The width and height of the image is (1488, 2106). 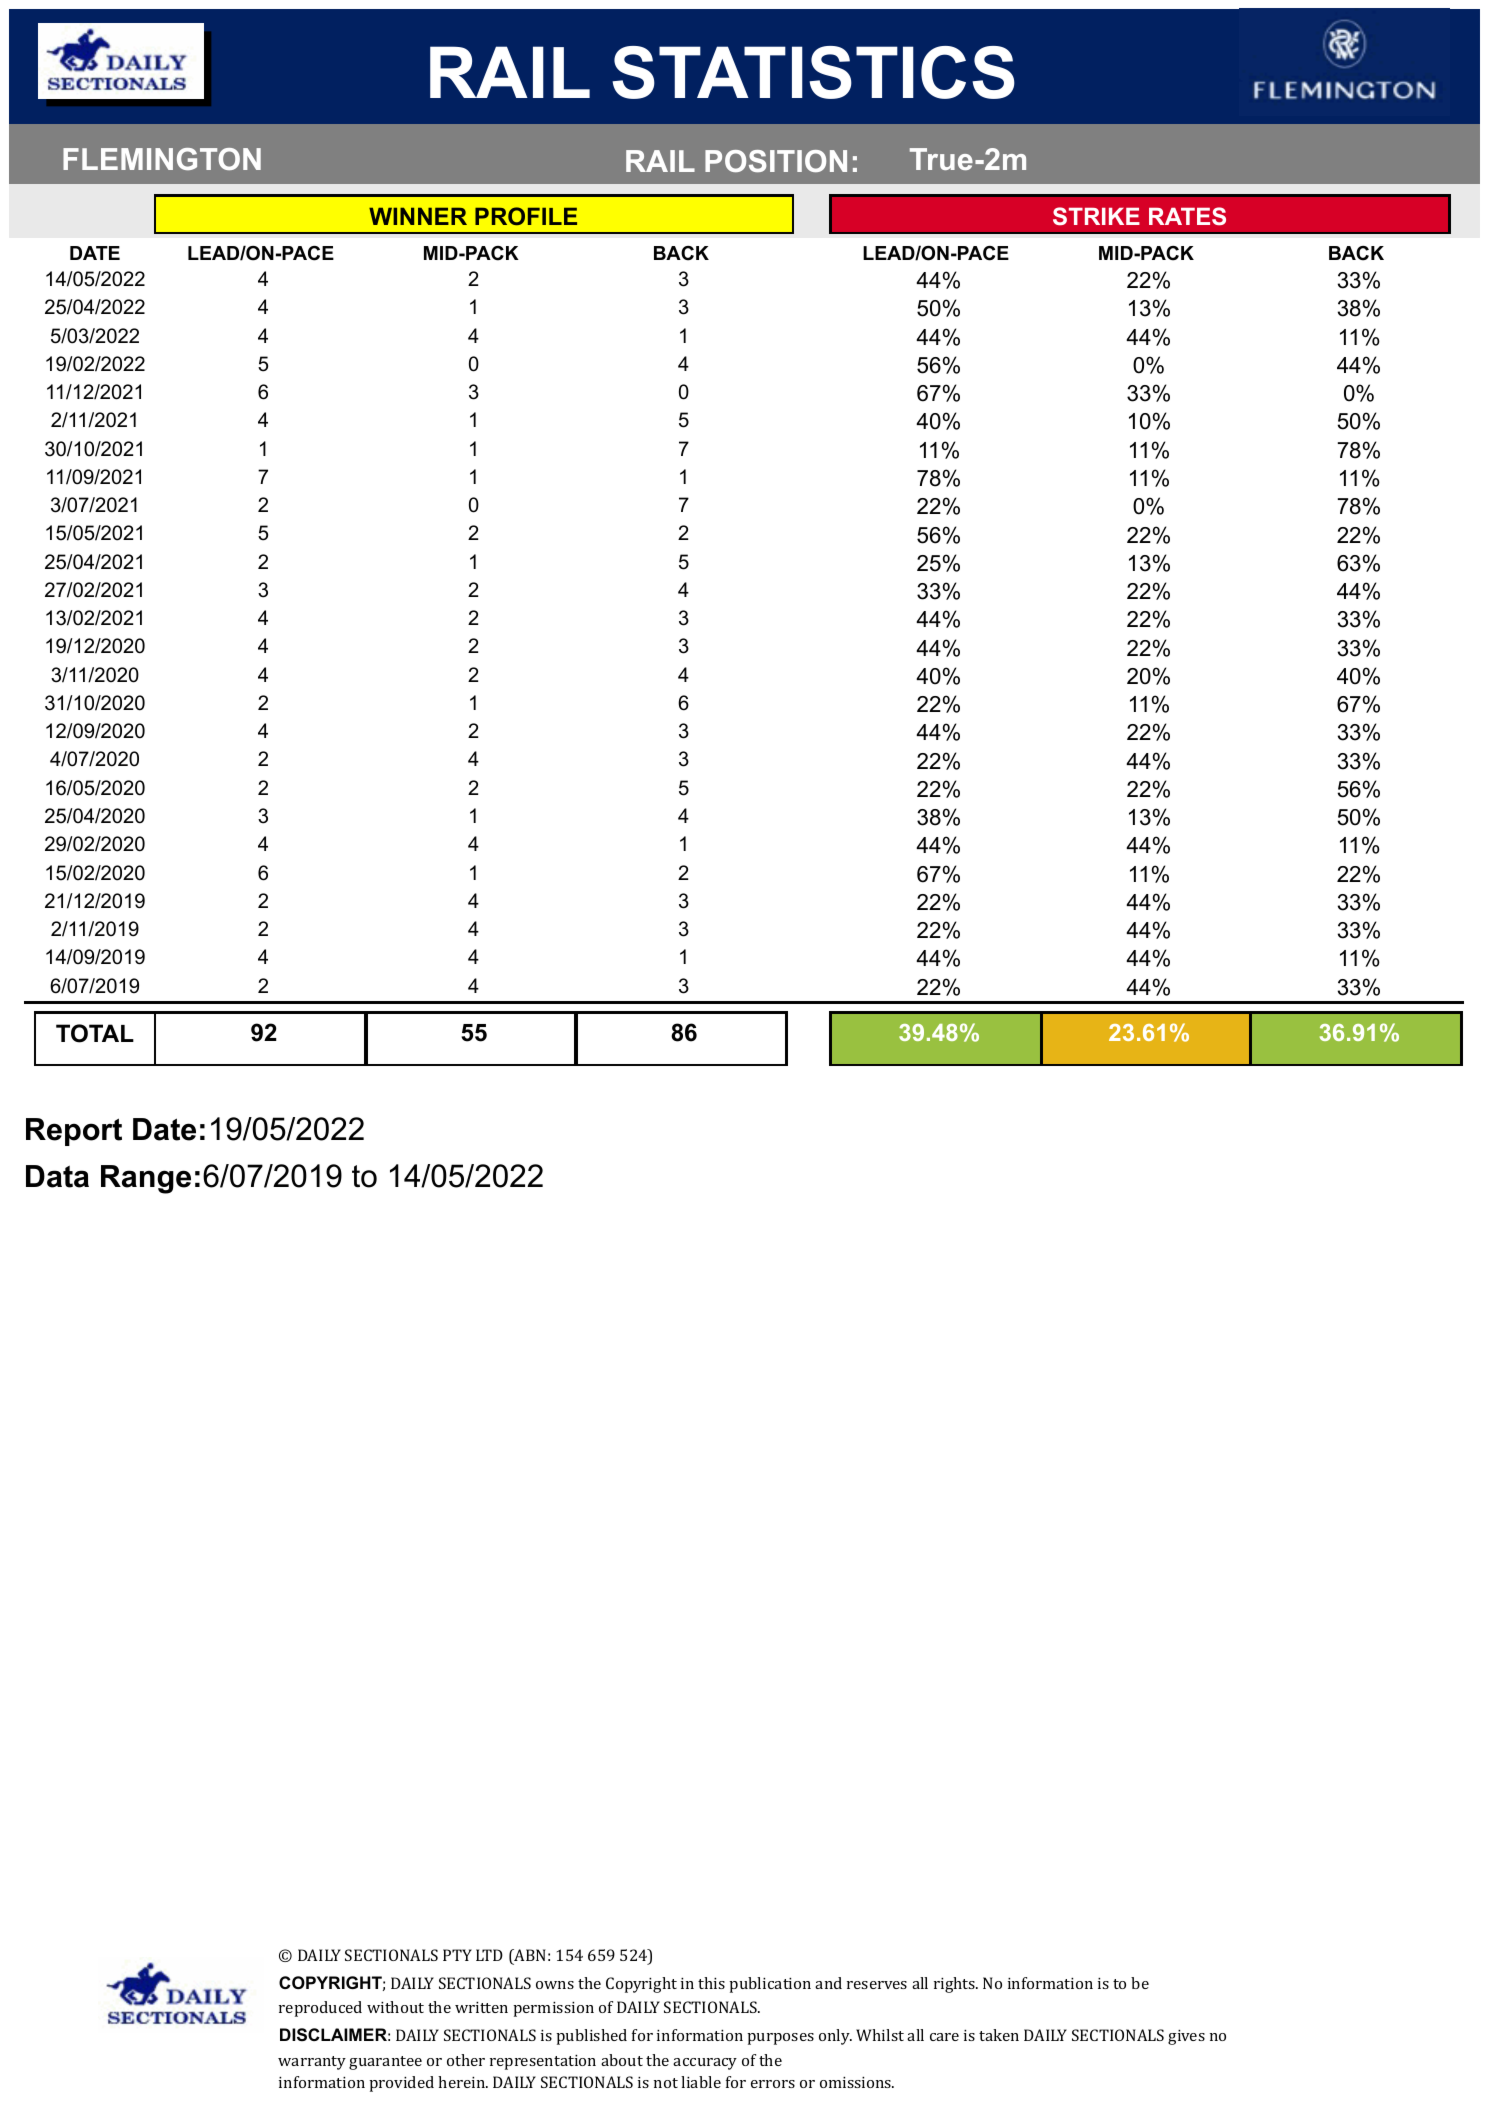 I want to click on TOTAL, so click(x=95, y=1033).
